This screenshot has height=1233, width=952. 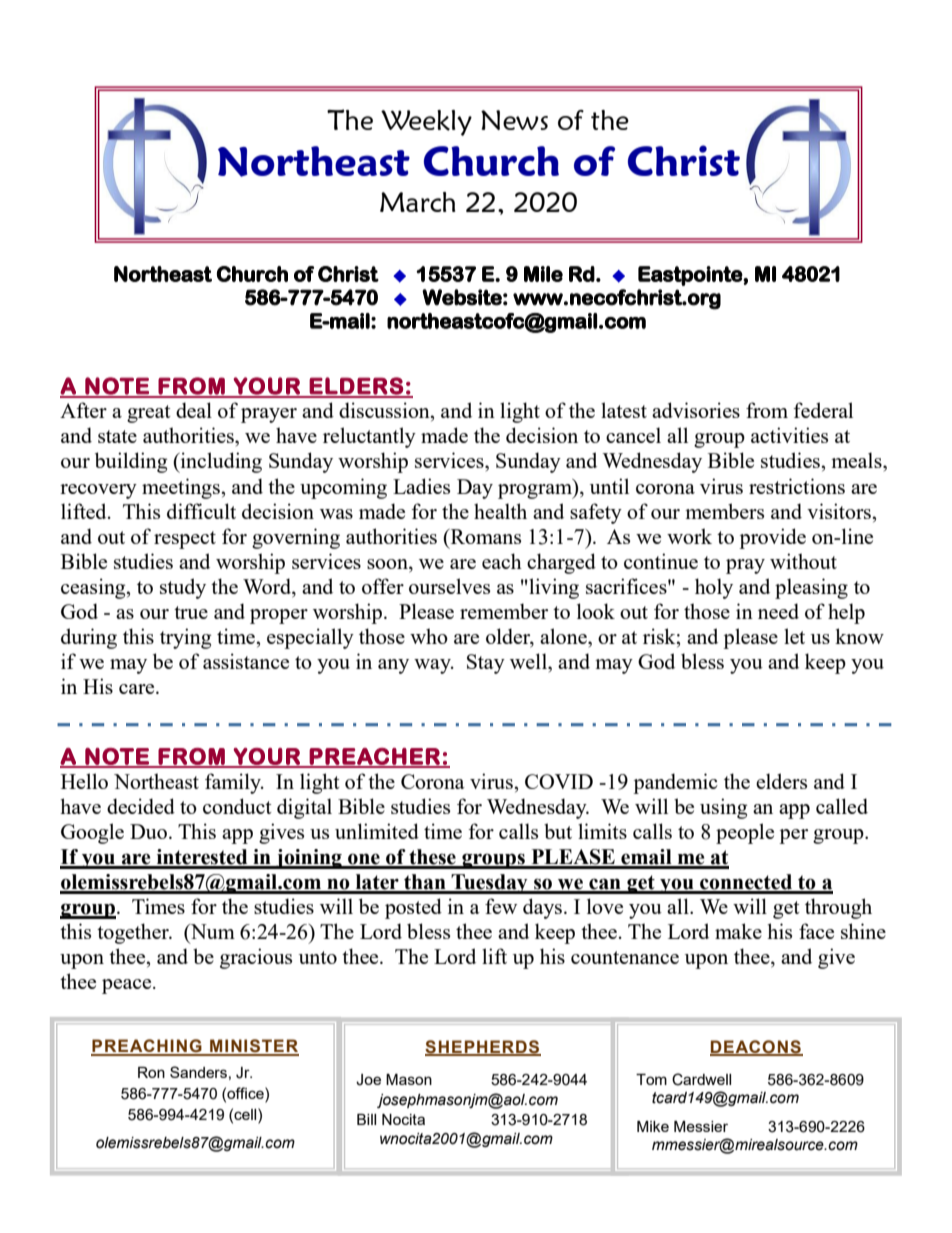 I want to click on Mile, so click(x=543, y=274).
